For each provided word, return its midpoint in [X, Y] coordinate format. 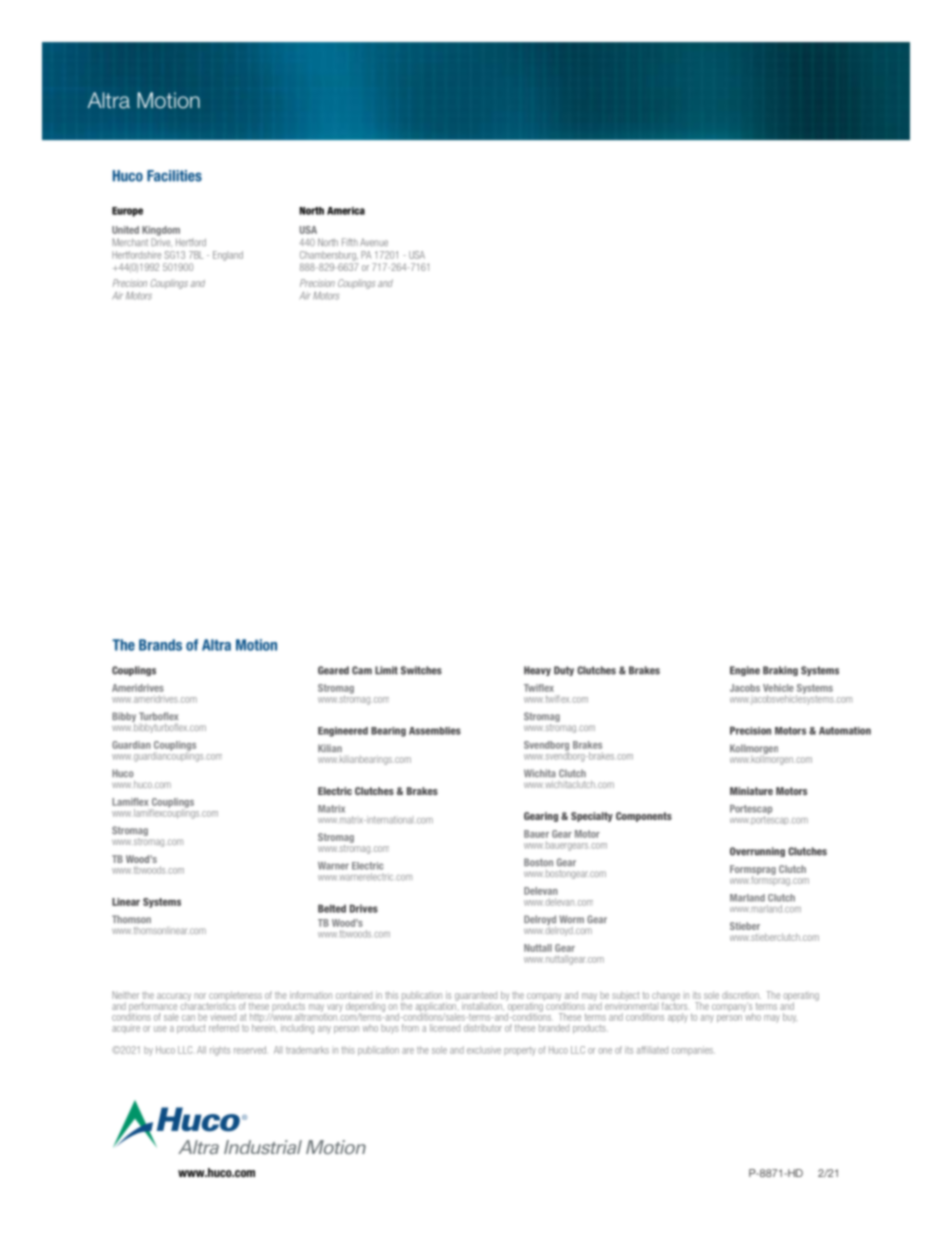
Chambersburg [329, 256]
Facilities [174, 176]
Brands [160, 645]
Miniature [751, 791]
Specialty [592, 817]
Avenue [374, 242]
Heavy [537, 671]
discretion [741, 995]
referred [224, 1028]
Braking [780, 671]
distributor [483, 1028]
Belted [332, 908]
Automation [845, 731]
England [228, 256]
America [346, 211]
